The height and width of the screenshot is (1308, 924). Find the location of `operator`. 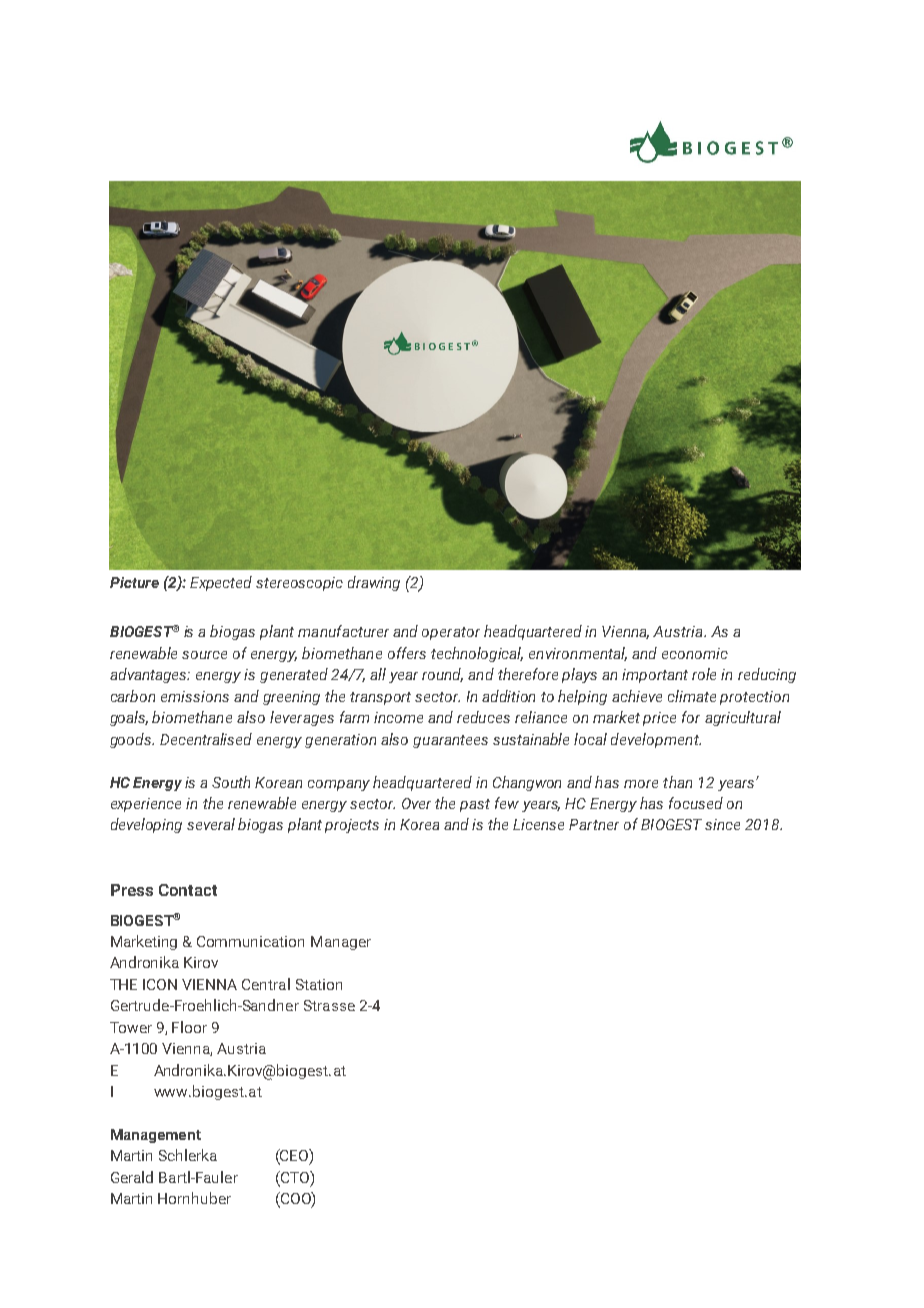

operator is located at coordinates (451, 633).
